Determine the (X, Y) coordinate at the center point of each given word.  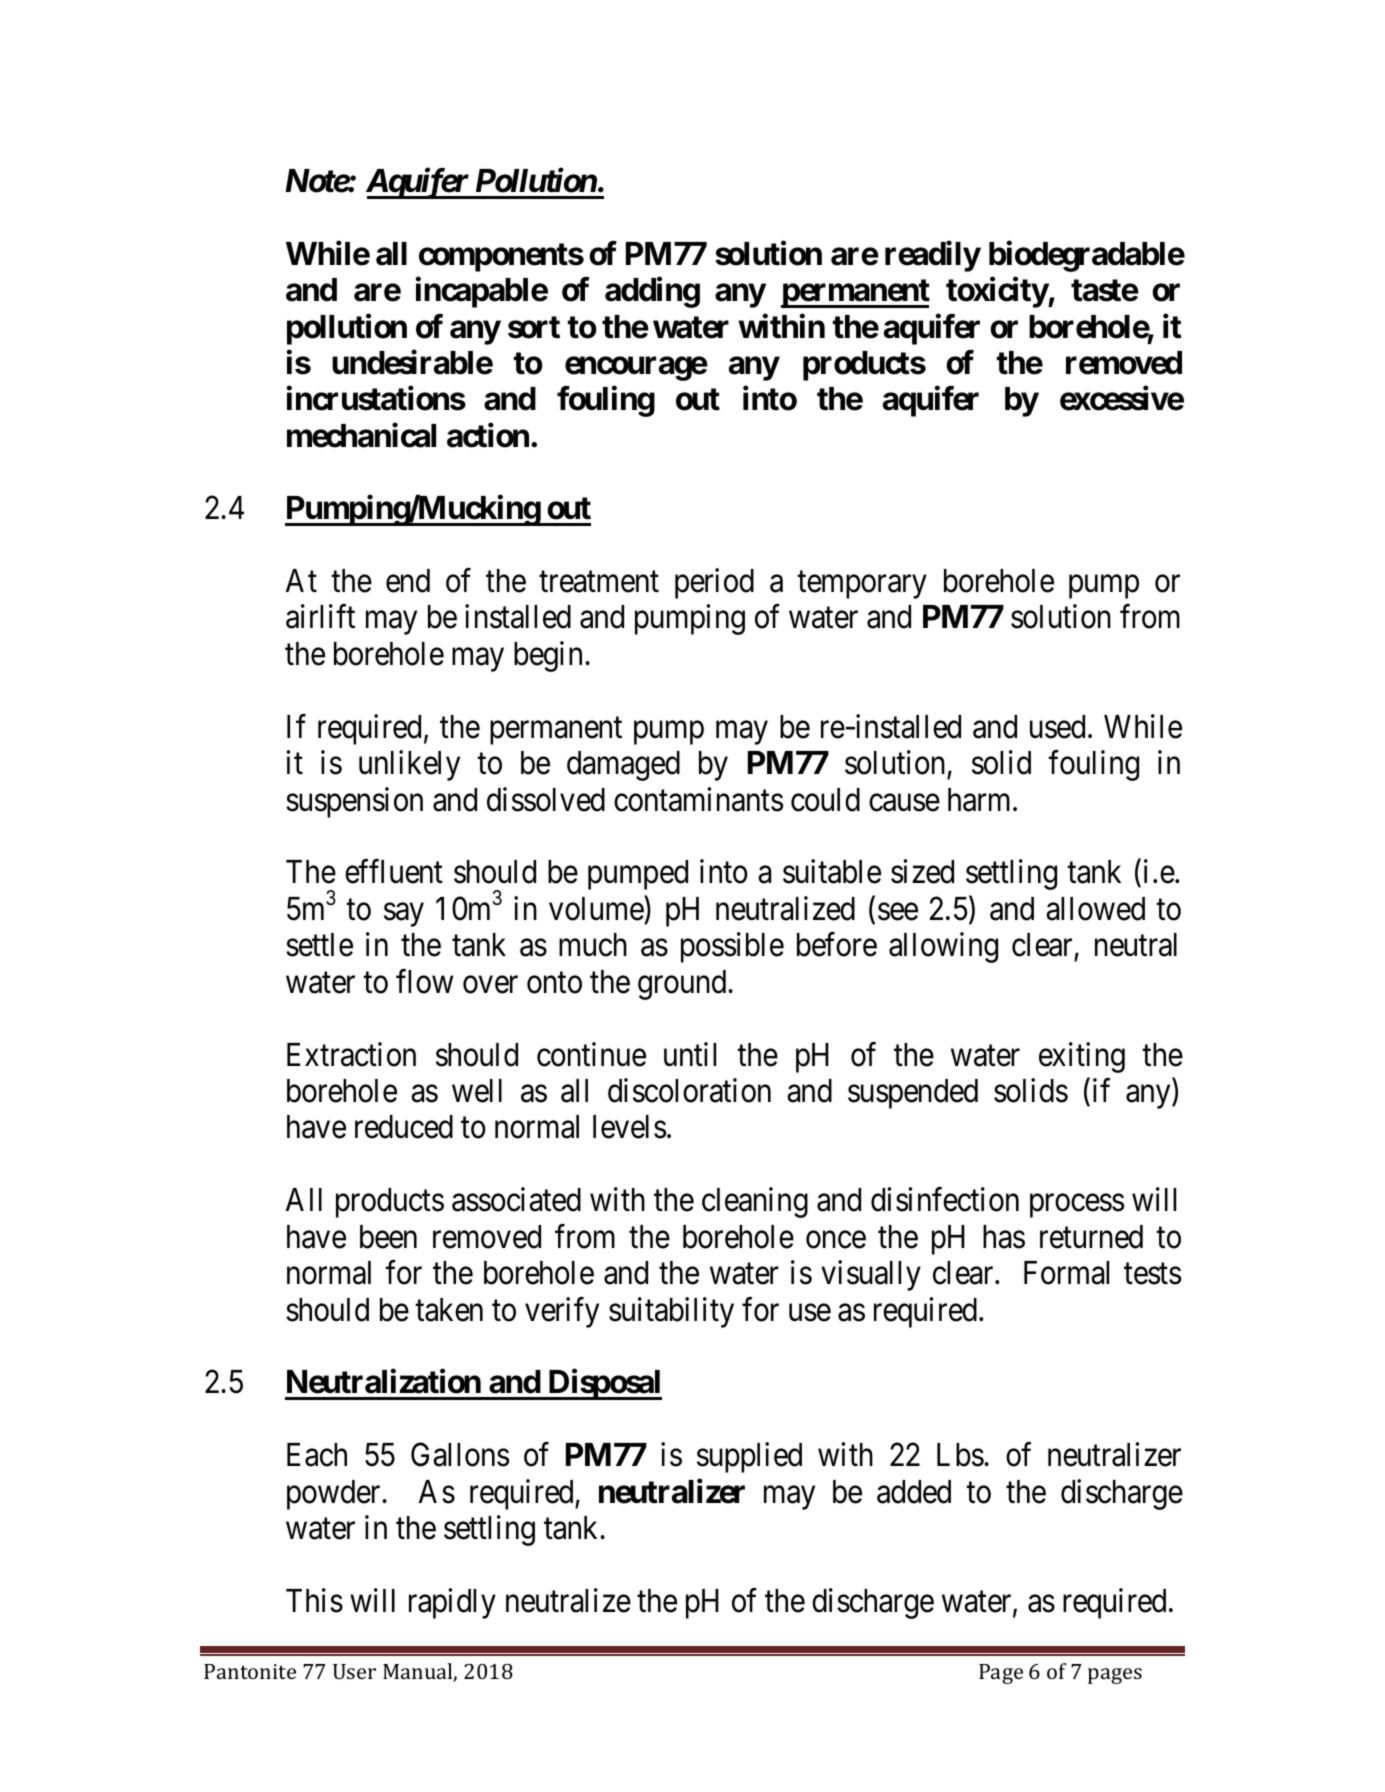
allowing (943, 947)
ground (683, 985)
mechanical (361, 435)
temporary (862, 585)
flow (424, 981)
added (914, 1492)
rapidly (452, 1603)
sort (534, 327)
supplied (749, 1458)
